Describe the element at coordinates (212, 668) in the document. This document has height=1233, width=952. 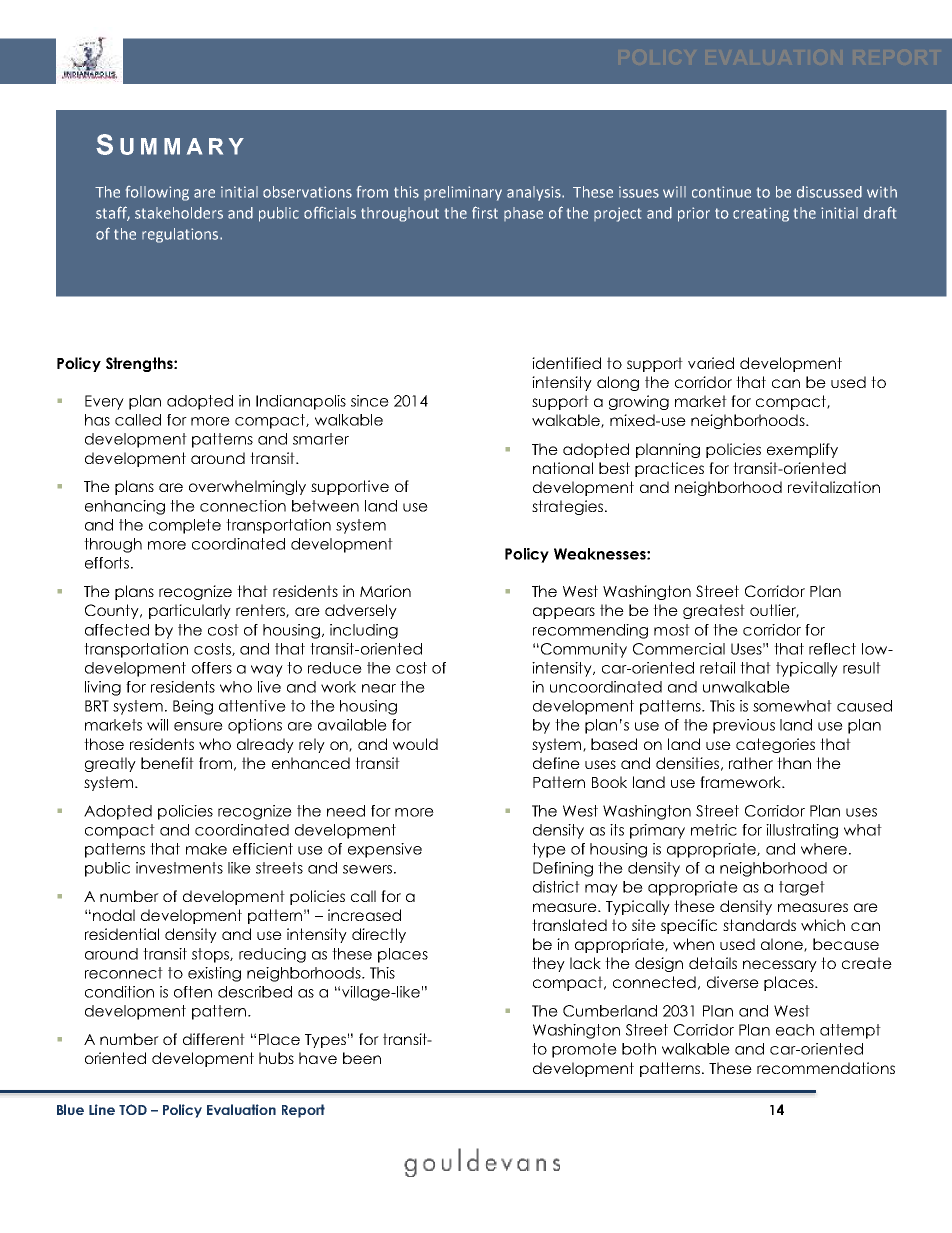
I see `offers` at that location.
